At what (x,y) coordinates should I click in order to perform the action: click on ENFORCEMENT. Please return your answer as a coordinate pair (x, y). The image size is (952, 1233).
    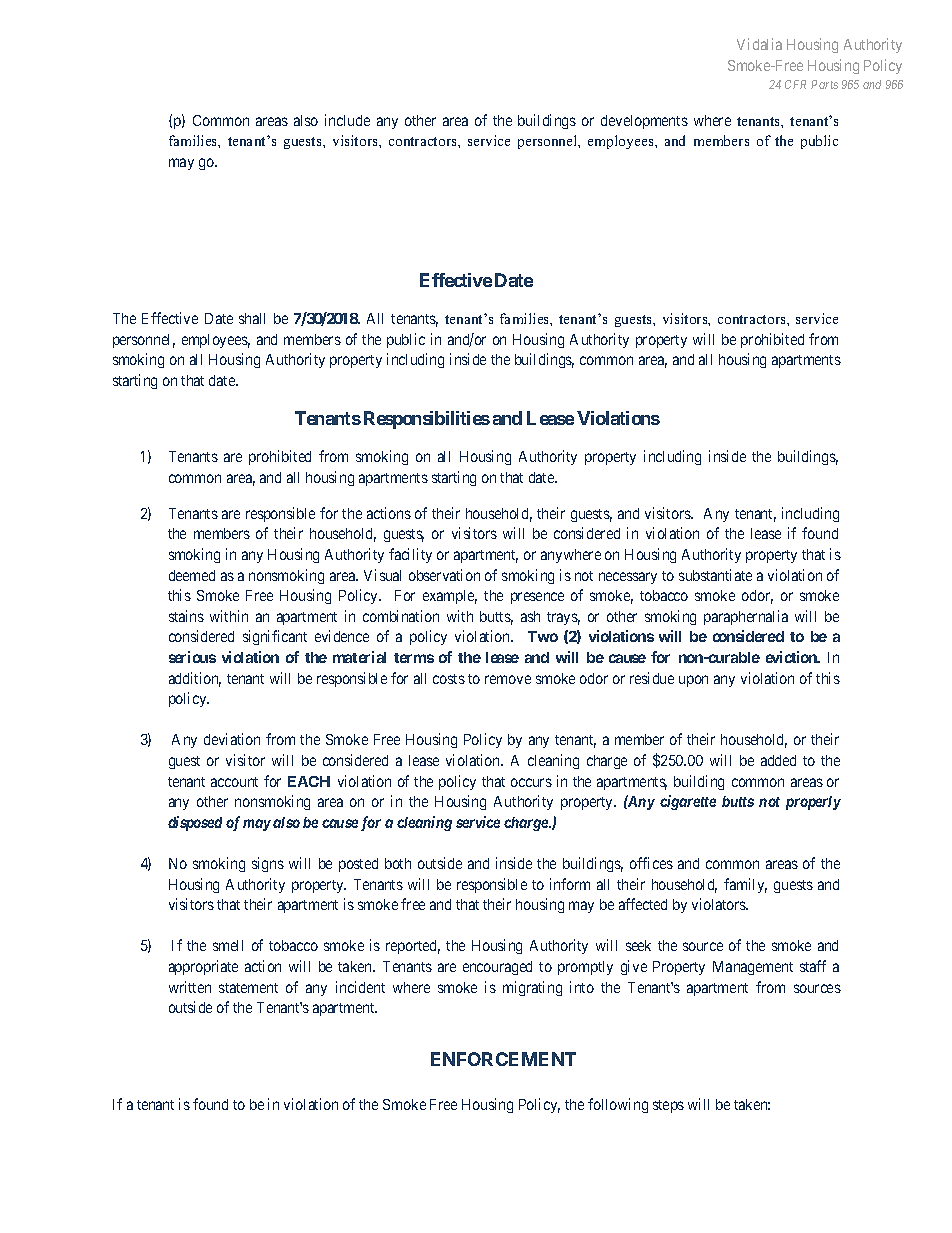
    Looking at the image, I should click on (503, 1059).
